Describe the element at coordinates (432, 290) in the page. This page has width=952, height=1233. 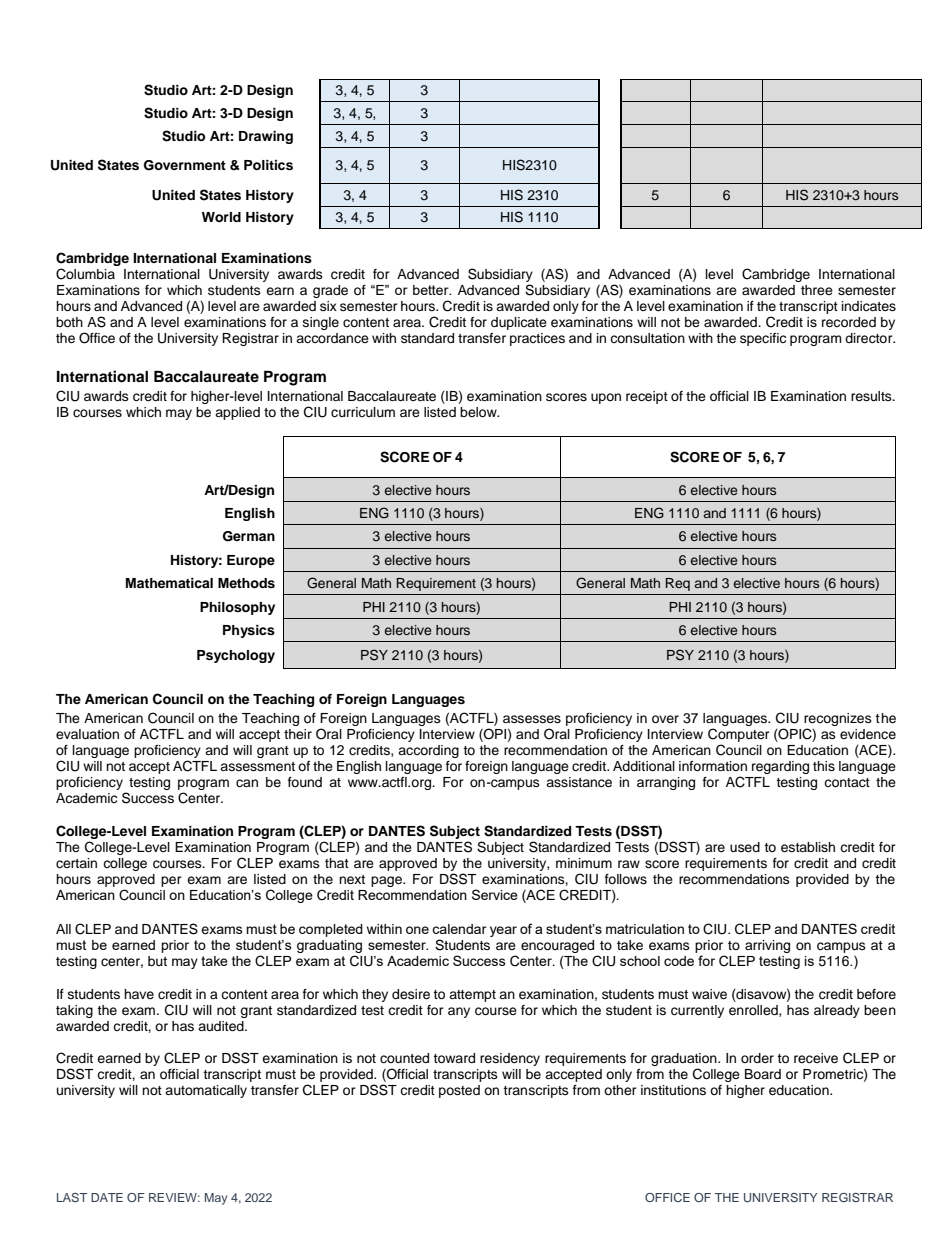
I see `better` at that location.
